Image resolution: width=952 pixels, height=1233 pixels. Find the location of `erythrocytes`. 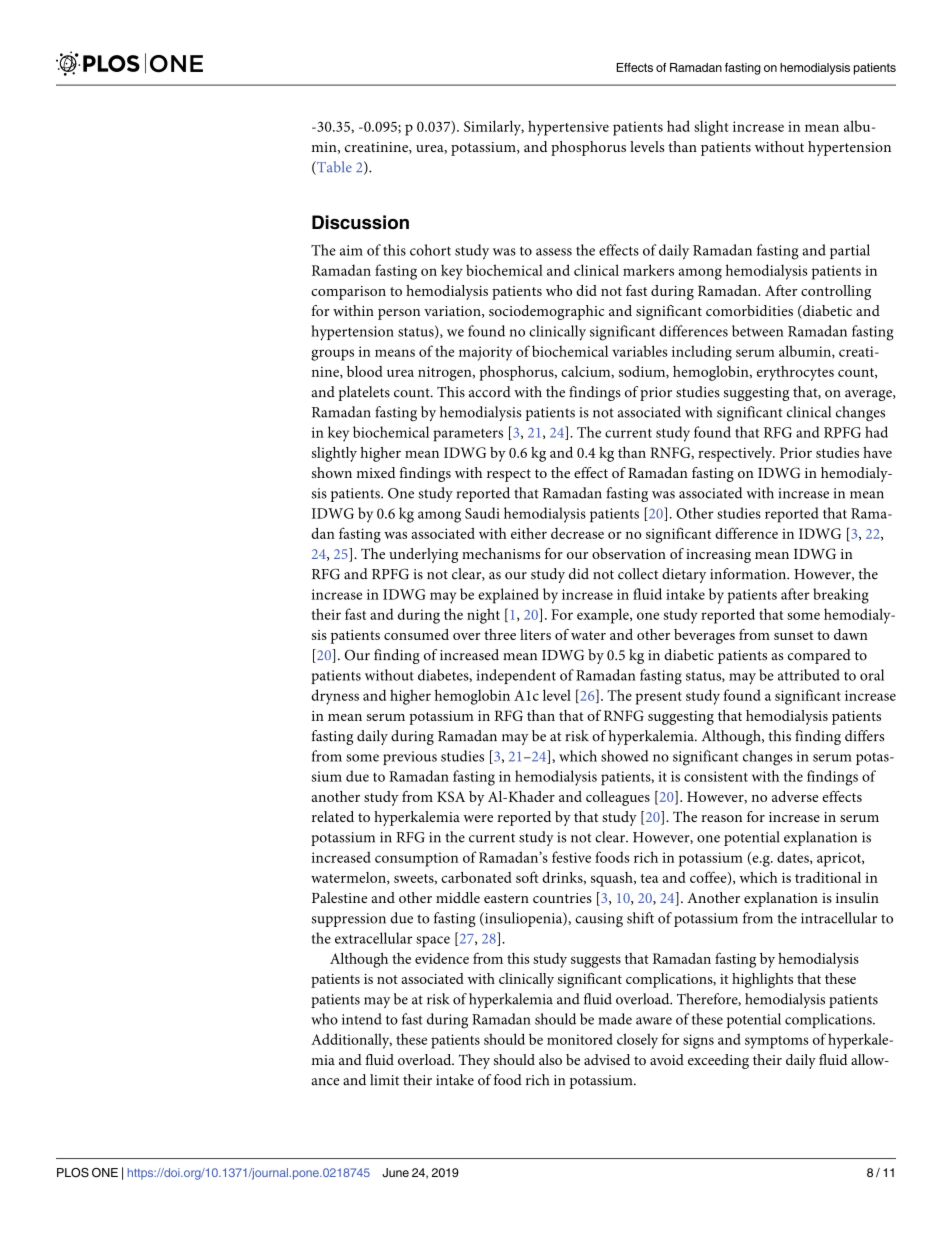

erythrocytes is located at coordinates (795, 373).
